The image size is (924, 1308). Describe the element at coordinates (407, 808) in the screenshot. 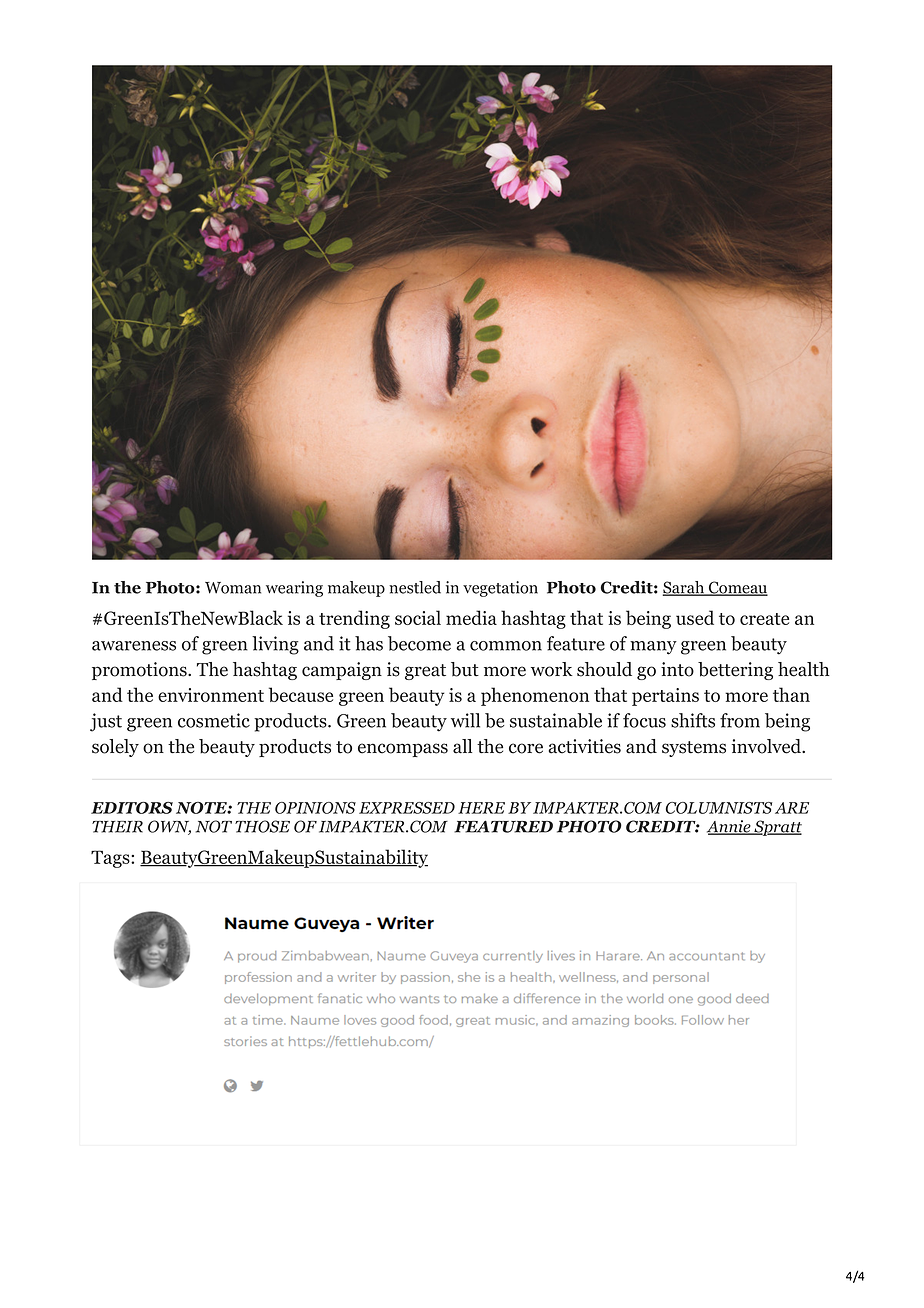

I see `EXPRESSED` at that location.
